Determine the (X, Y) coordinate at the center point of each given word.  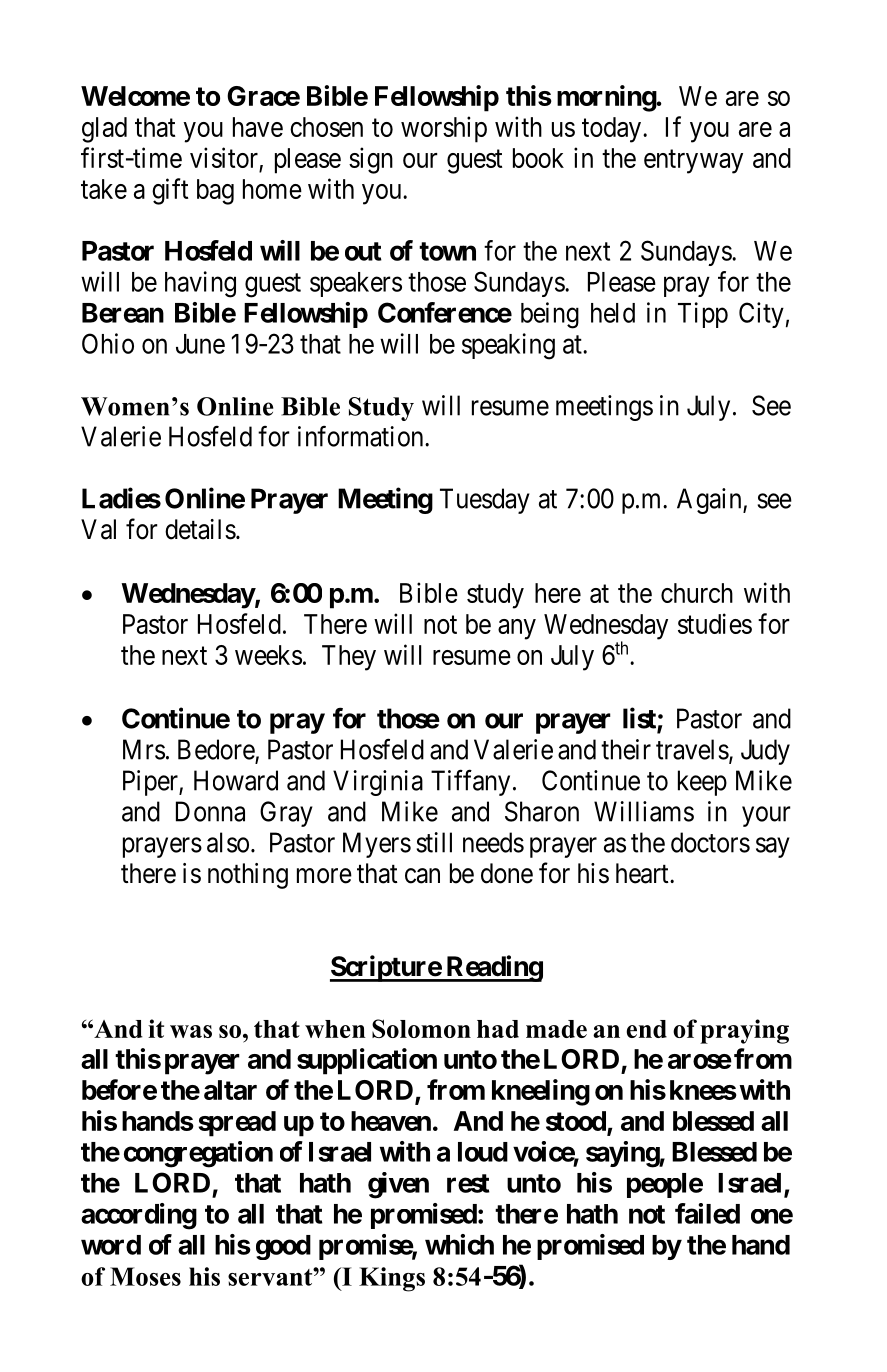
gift (170, 191)
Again (710, 501)
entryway (693, 162)
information (362, 436)
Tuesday (485, 501)
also (228, 842)
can (422, 876)
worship (444, 129)
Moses (145, 1276)
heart (643, 873)
